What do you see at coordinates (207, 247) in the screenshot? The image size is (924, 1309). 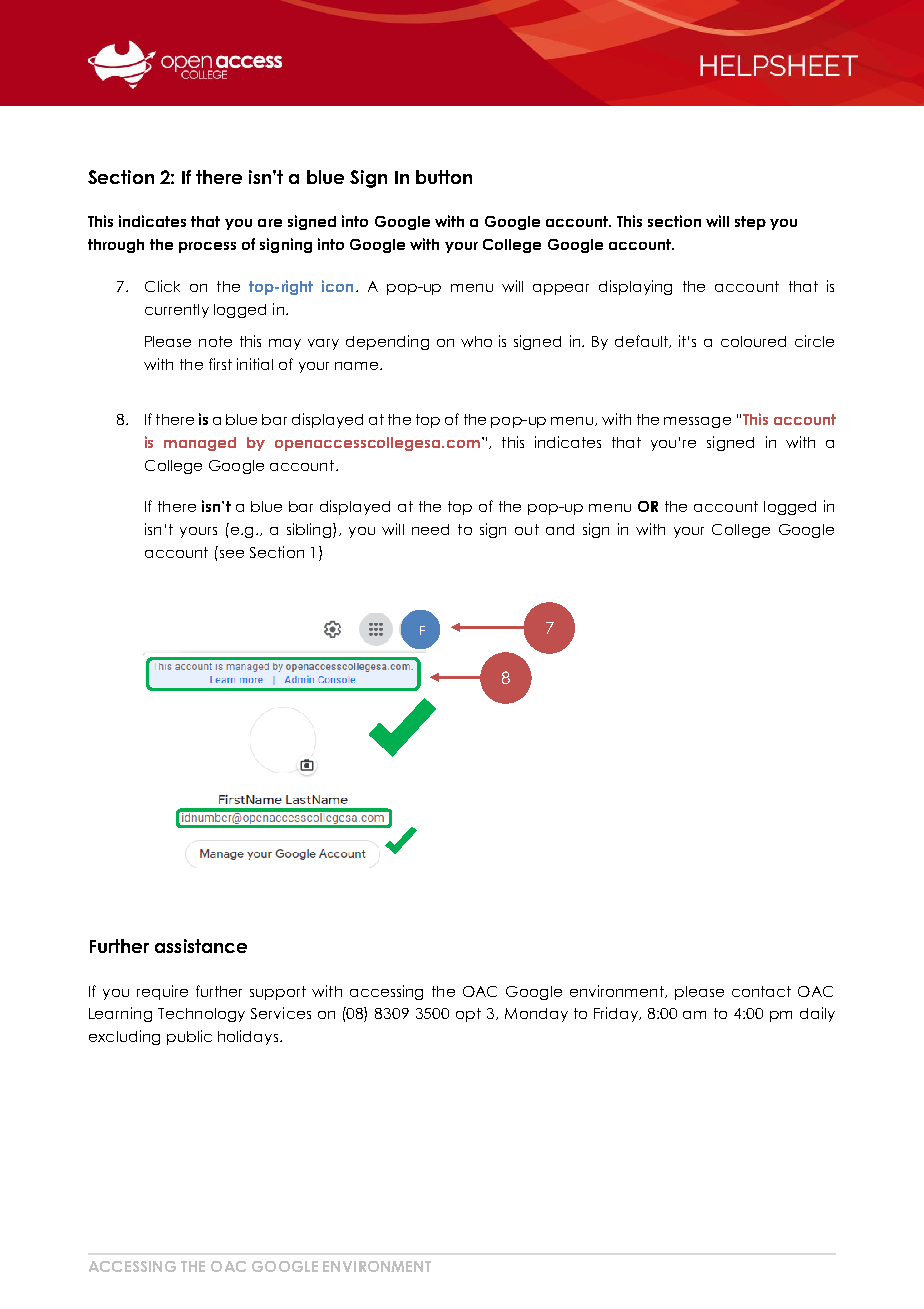 I see `process` at bounding box center [207, 247].
